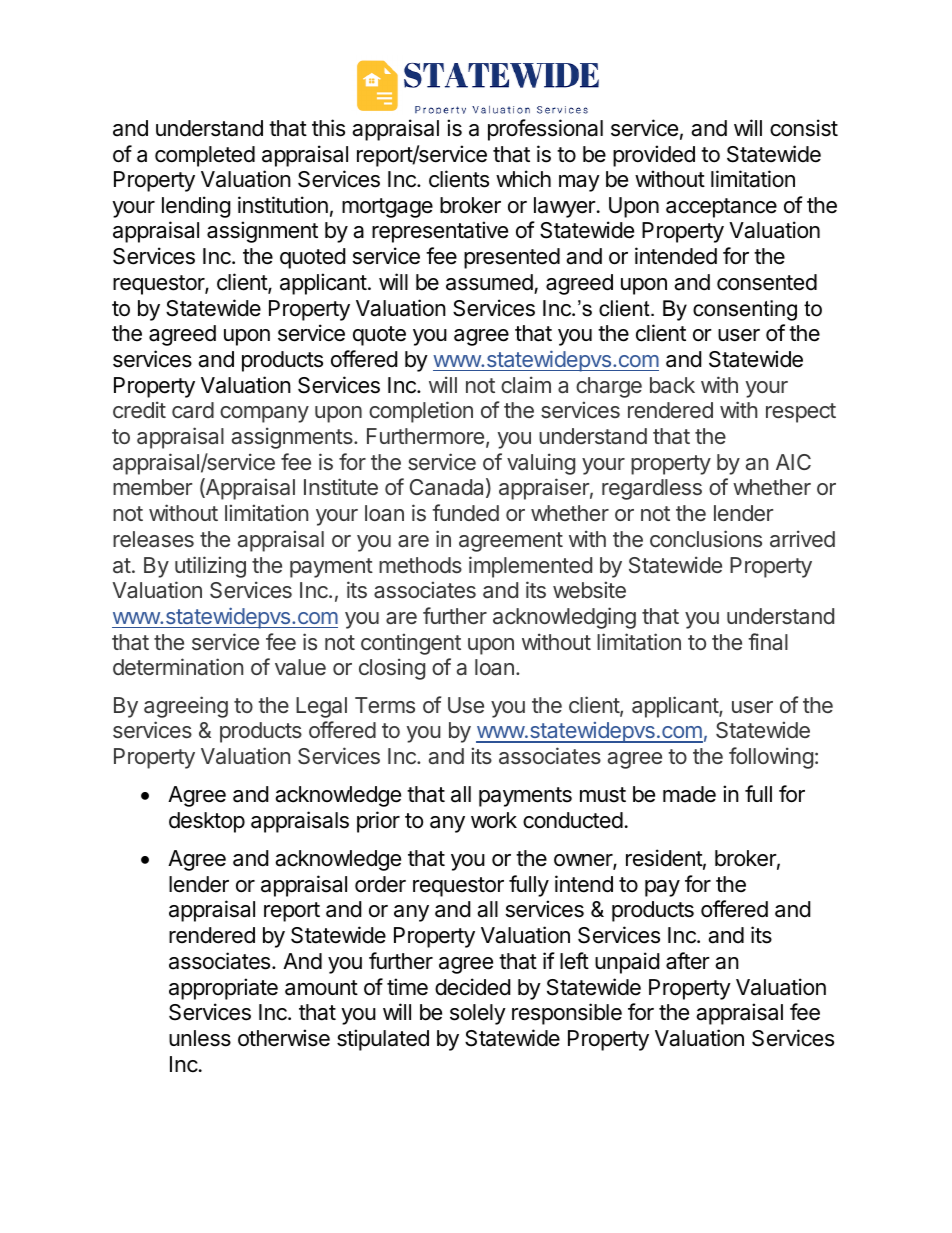 This image has height=1233, width=952. I want to click on determination, so click(178, 666).
